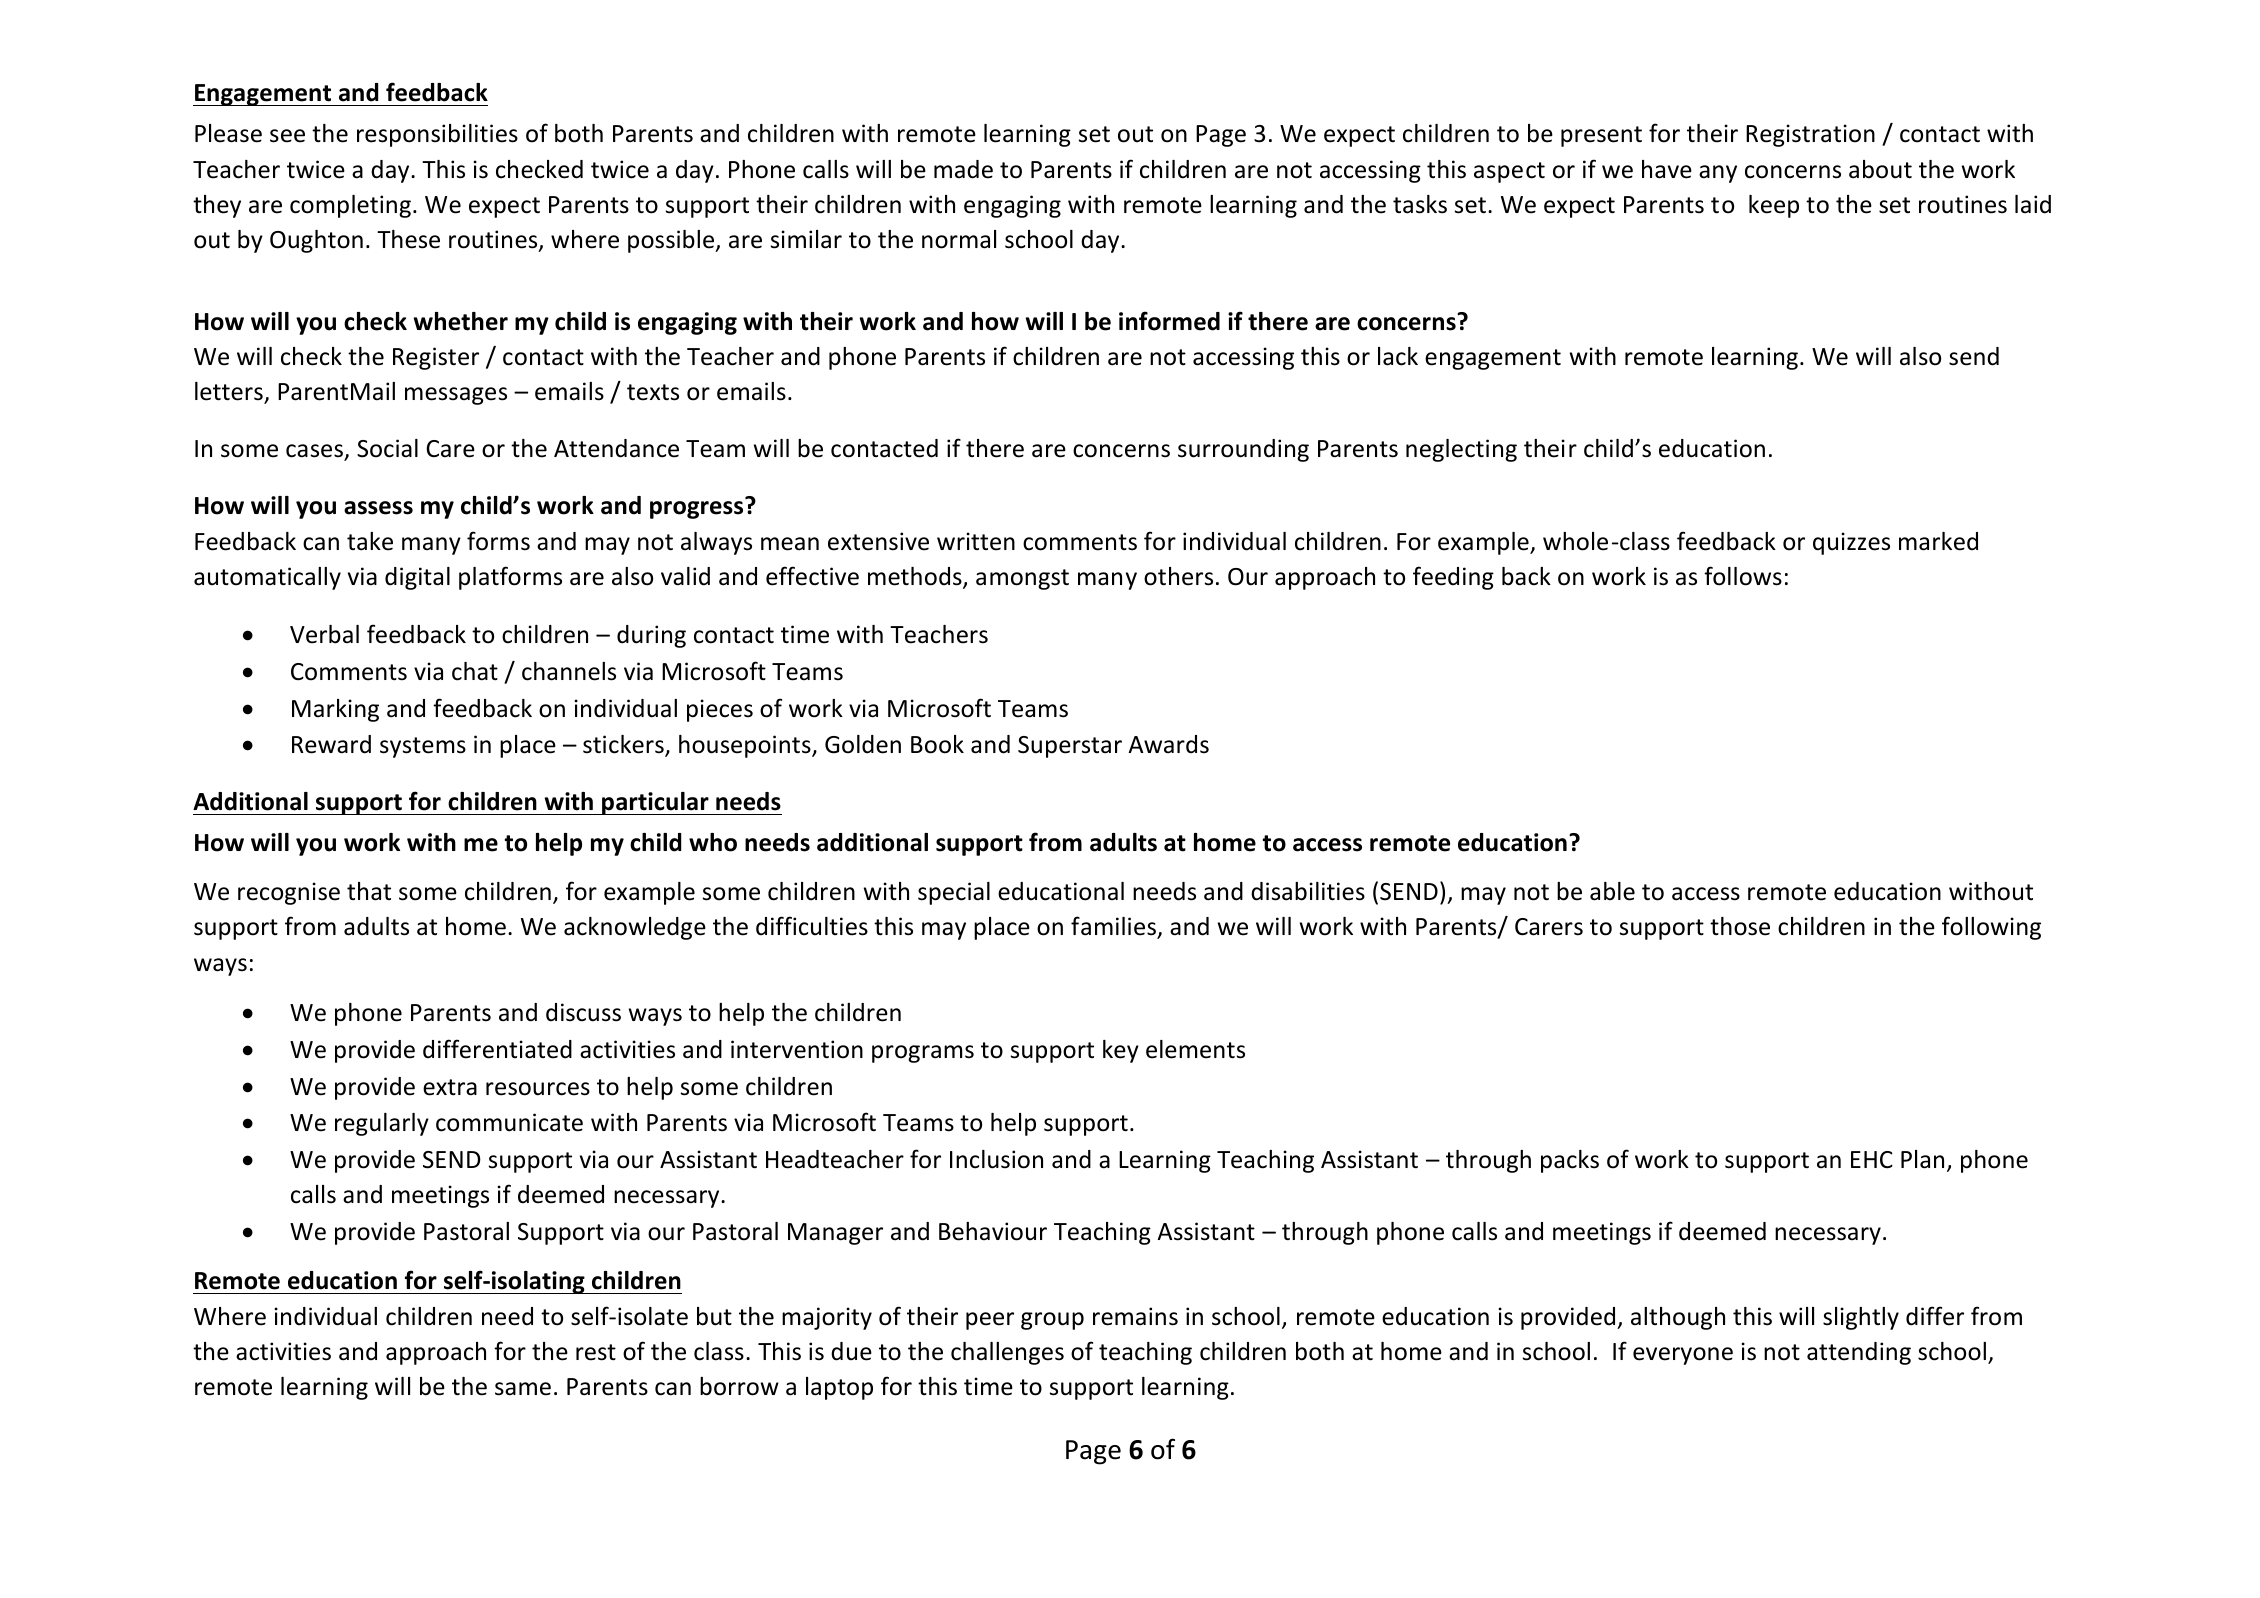  Describe the element at coordinates (1880, 169) in the document. I see `about` at that location.
